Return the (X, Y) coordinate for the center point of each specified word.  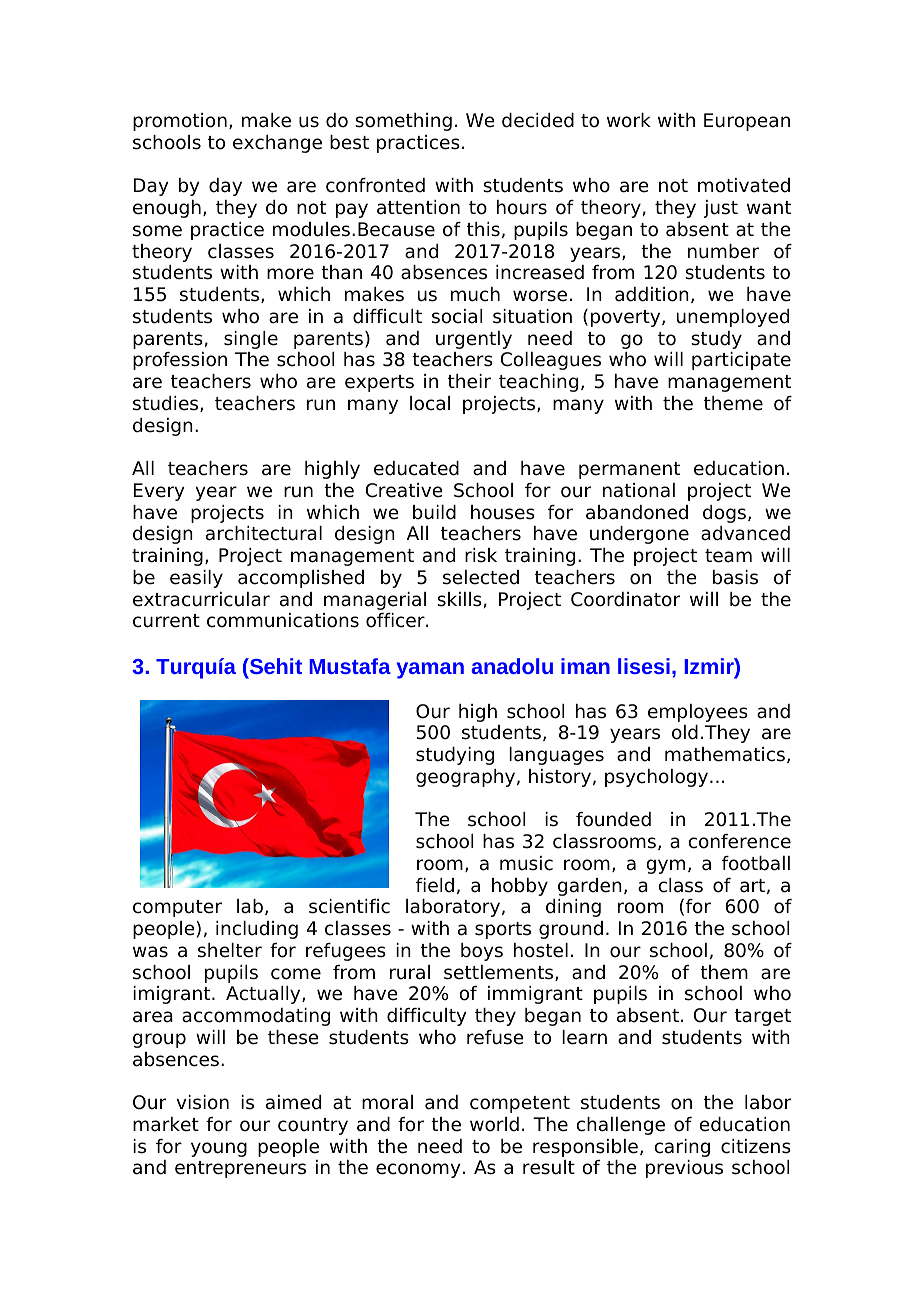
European (747, 122)
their (469, 381)
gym (665, 866)
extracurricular (201, 599)
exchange (277, 144)
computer (177, 908)
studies (167, 404)
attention (418, 207)
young (219, 1149)
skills (459, 599)
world (494, 1124)
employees (698, 713)
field (435, 885)
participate (741, 361)
